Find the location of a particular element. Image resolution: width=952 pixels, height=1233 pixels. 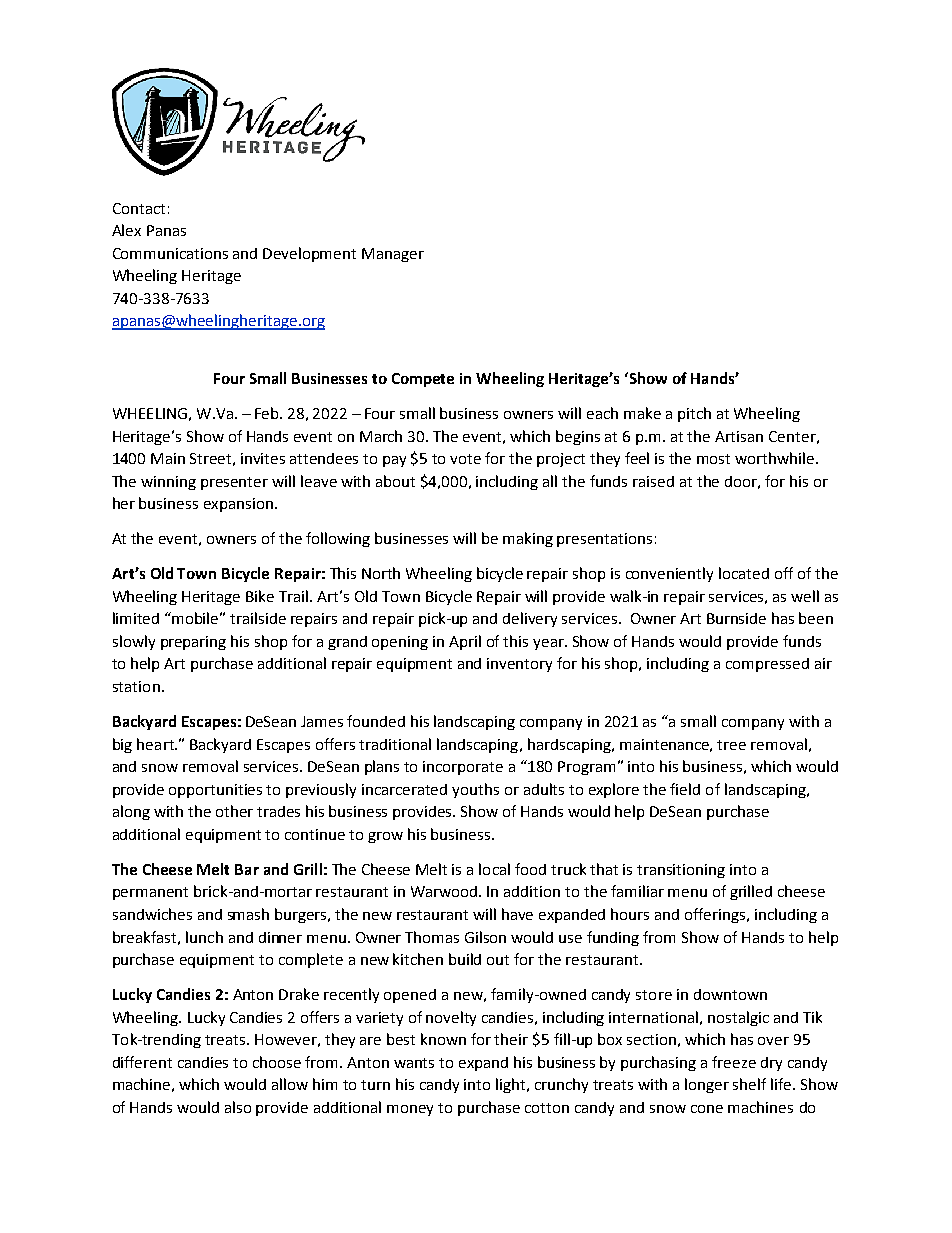

Manager is located at coordinates (393, 255).
